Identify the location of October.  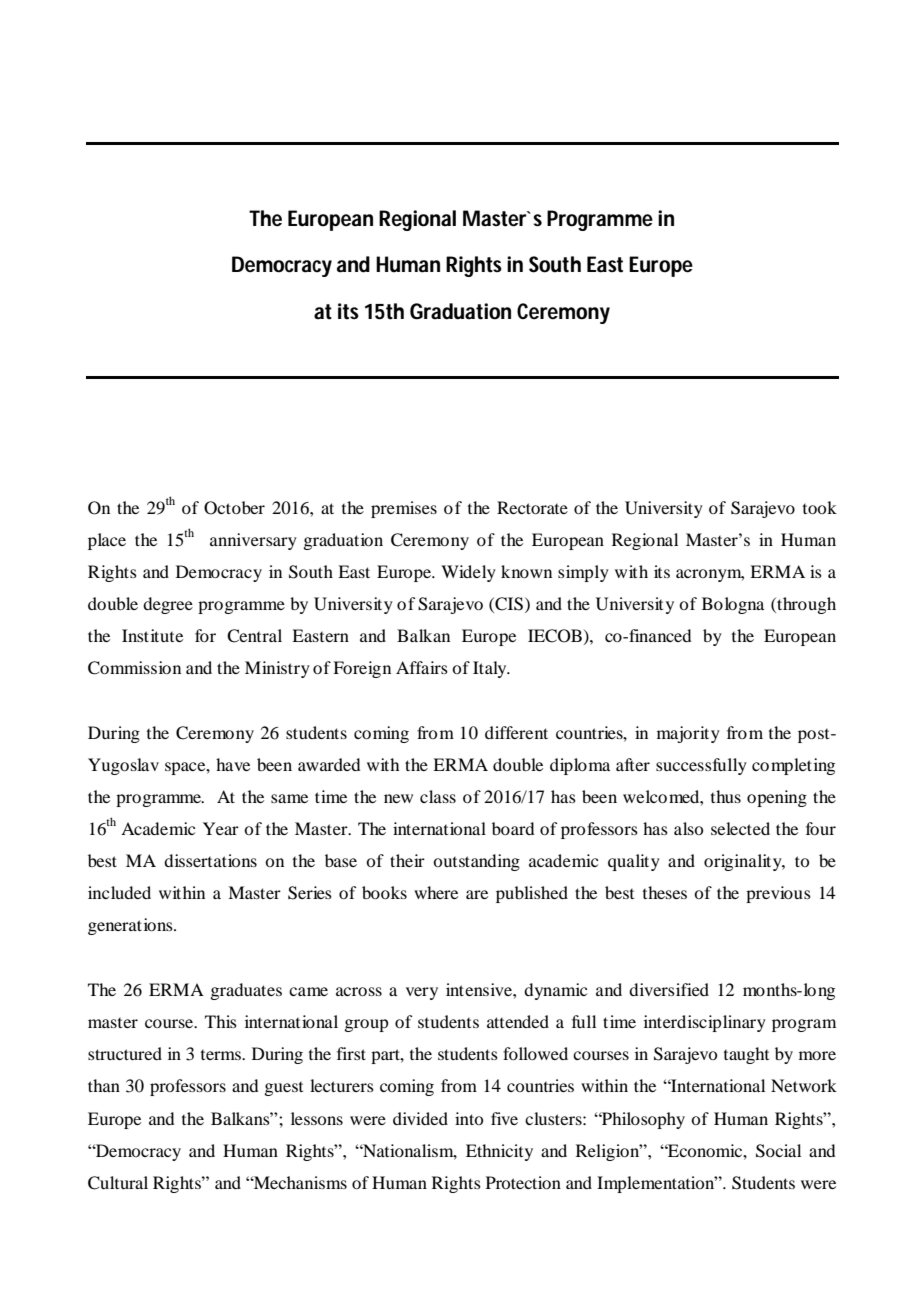
(234, 508).
